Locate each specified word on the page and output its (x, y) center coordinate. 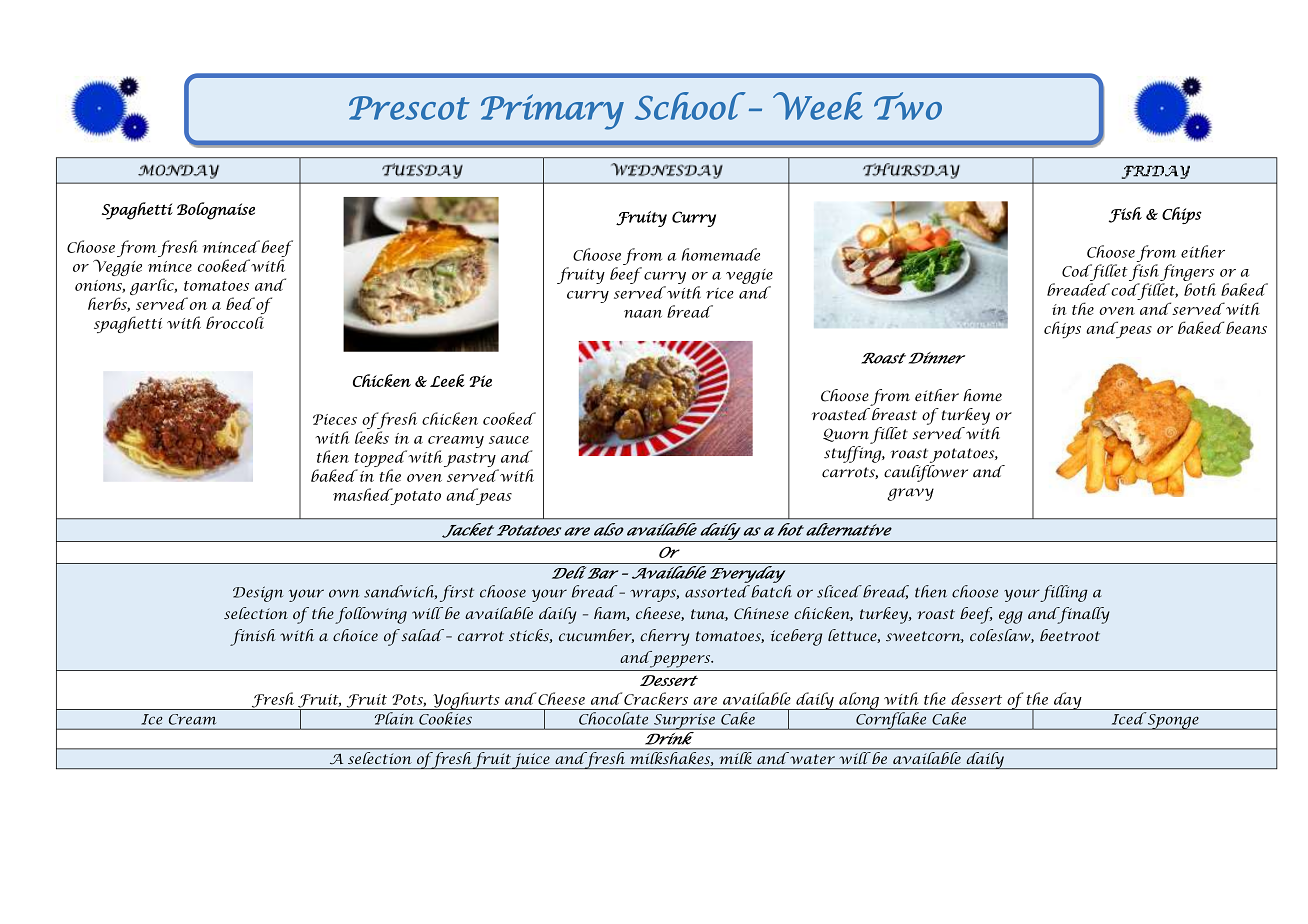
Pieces (335, 419)
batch (770, 591)
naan (643, 314)
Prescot (409, 108)
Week (817, 106)
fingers (1187, 272)
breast (893, 414)
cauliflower (926, 473)
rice (720, 293)
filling (1064, 593)
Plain (394, 718)
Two (908, 106)
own (344, 593)
